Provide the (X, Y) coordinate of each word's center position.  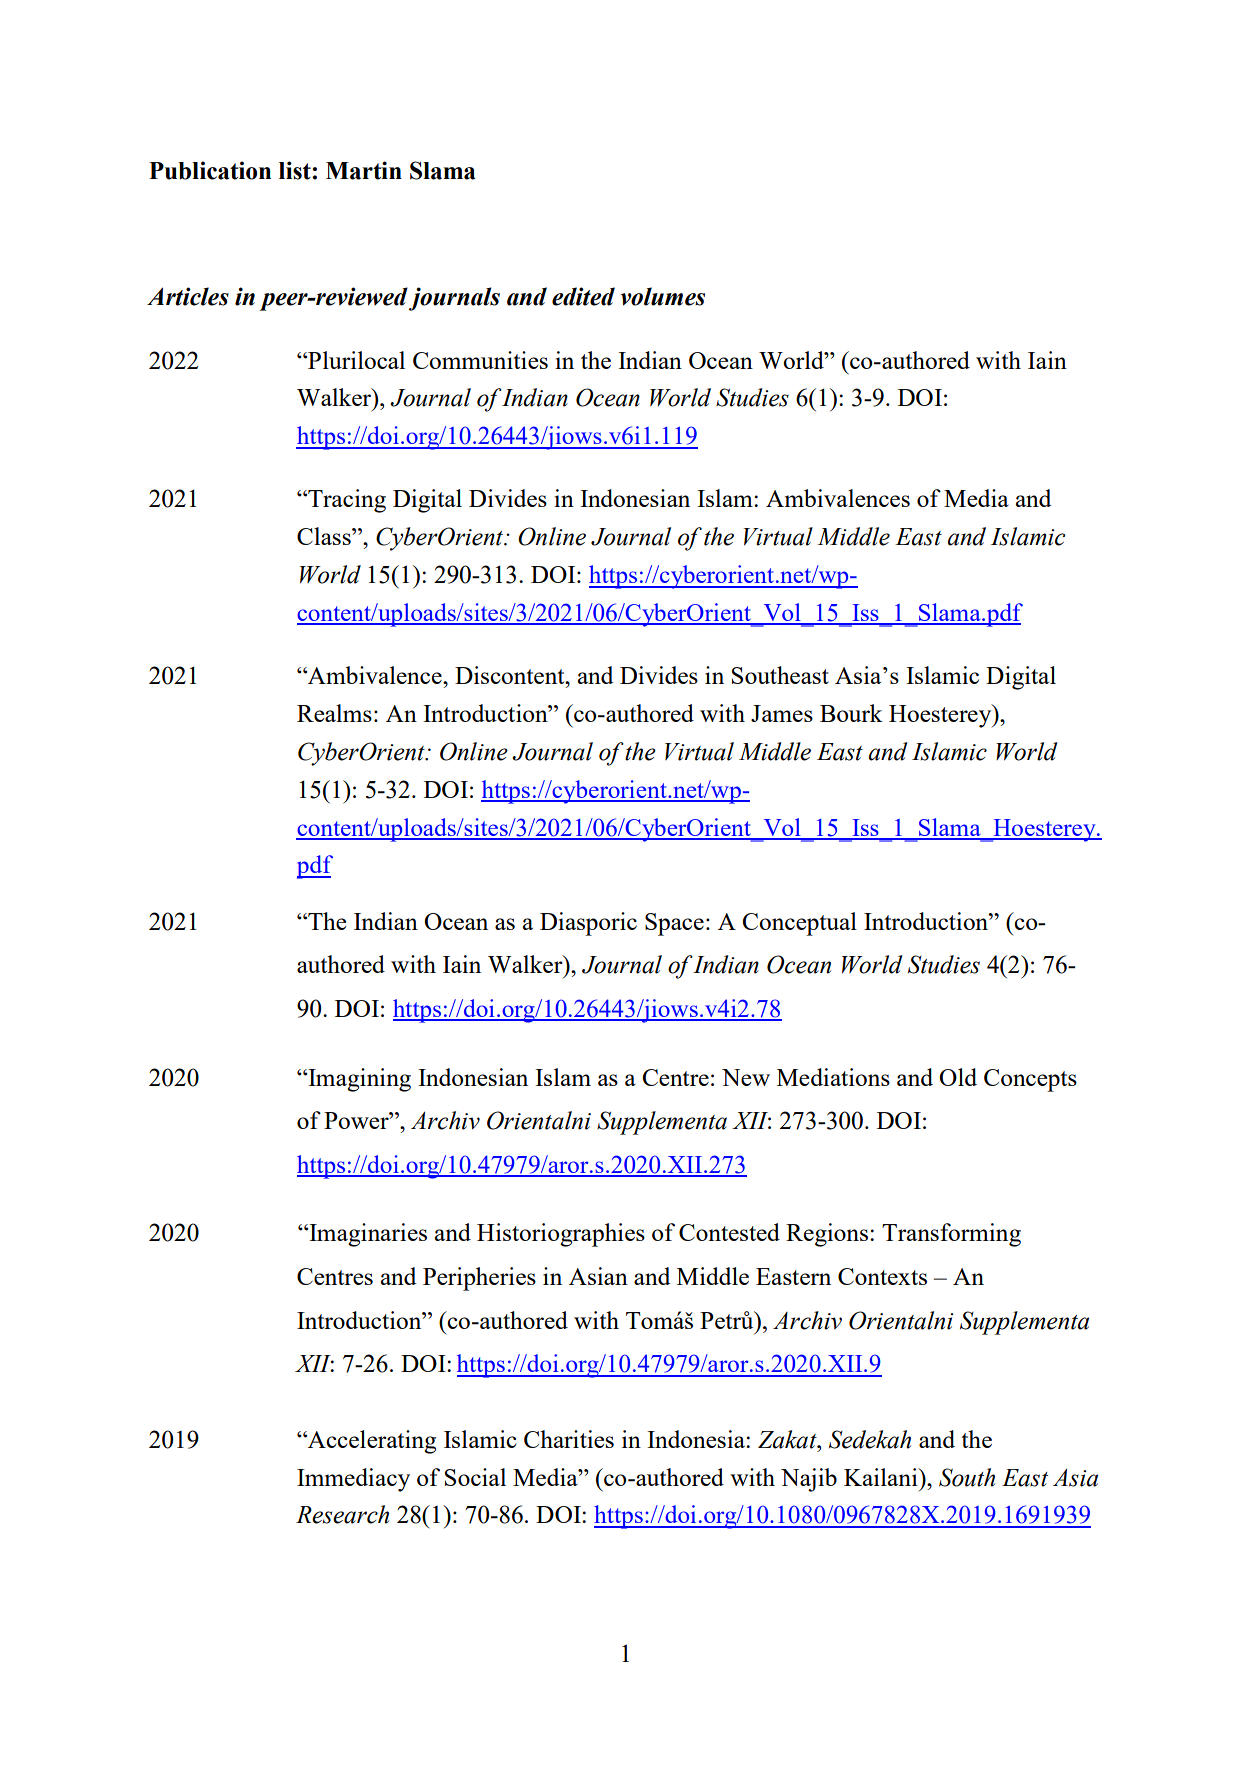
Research (342, 1514)
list (296, 170)
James (782, 713)
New (746, 1077)
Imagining (358, 1080)
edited (583, 296)
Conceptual (799, 924)
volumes (663, 296)
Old (958, 1077)
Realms (334, 713)
